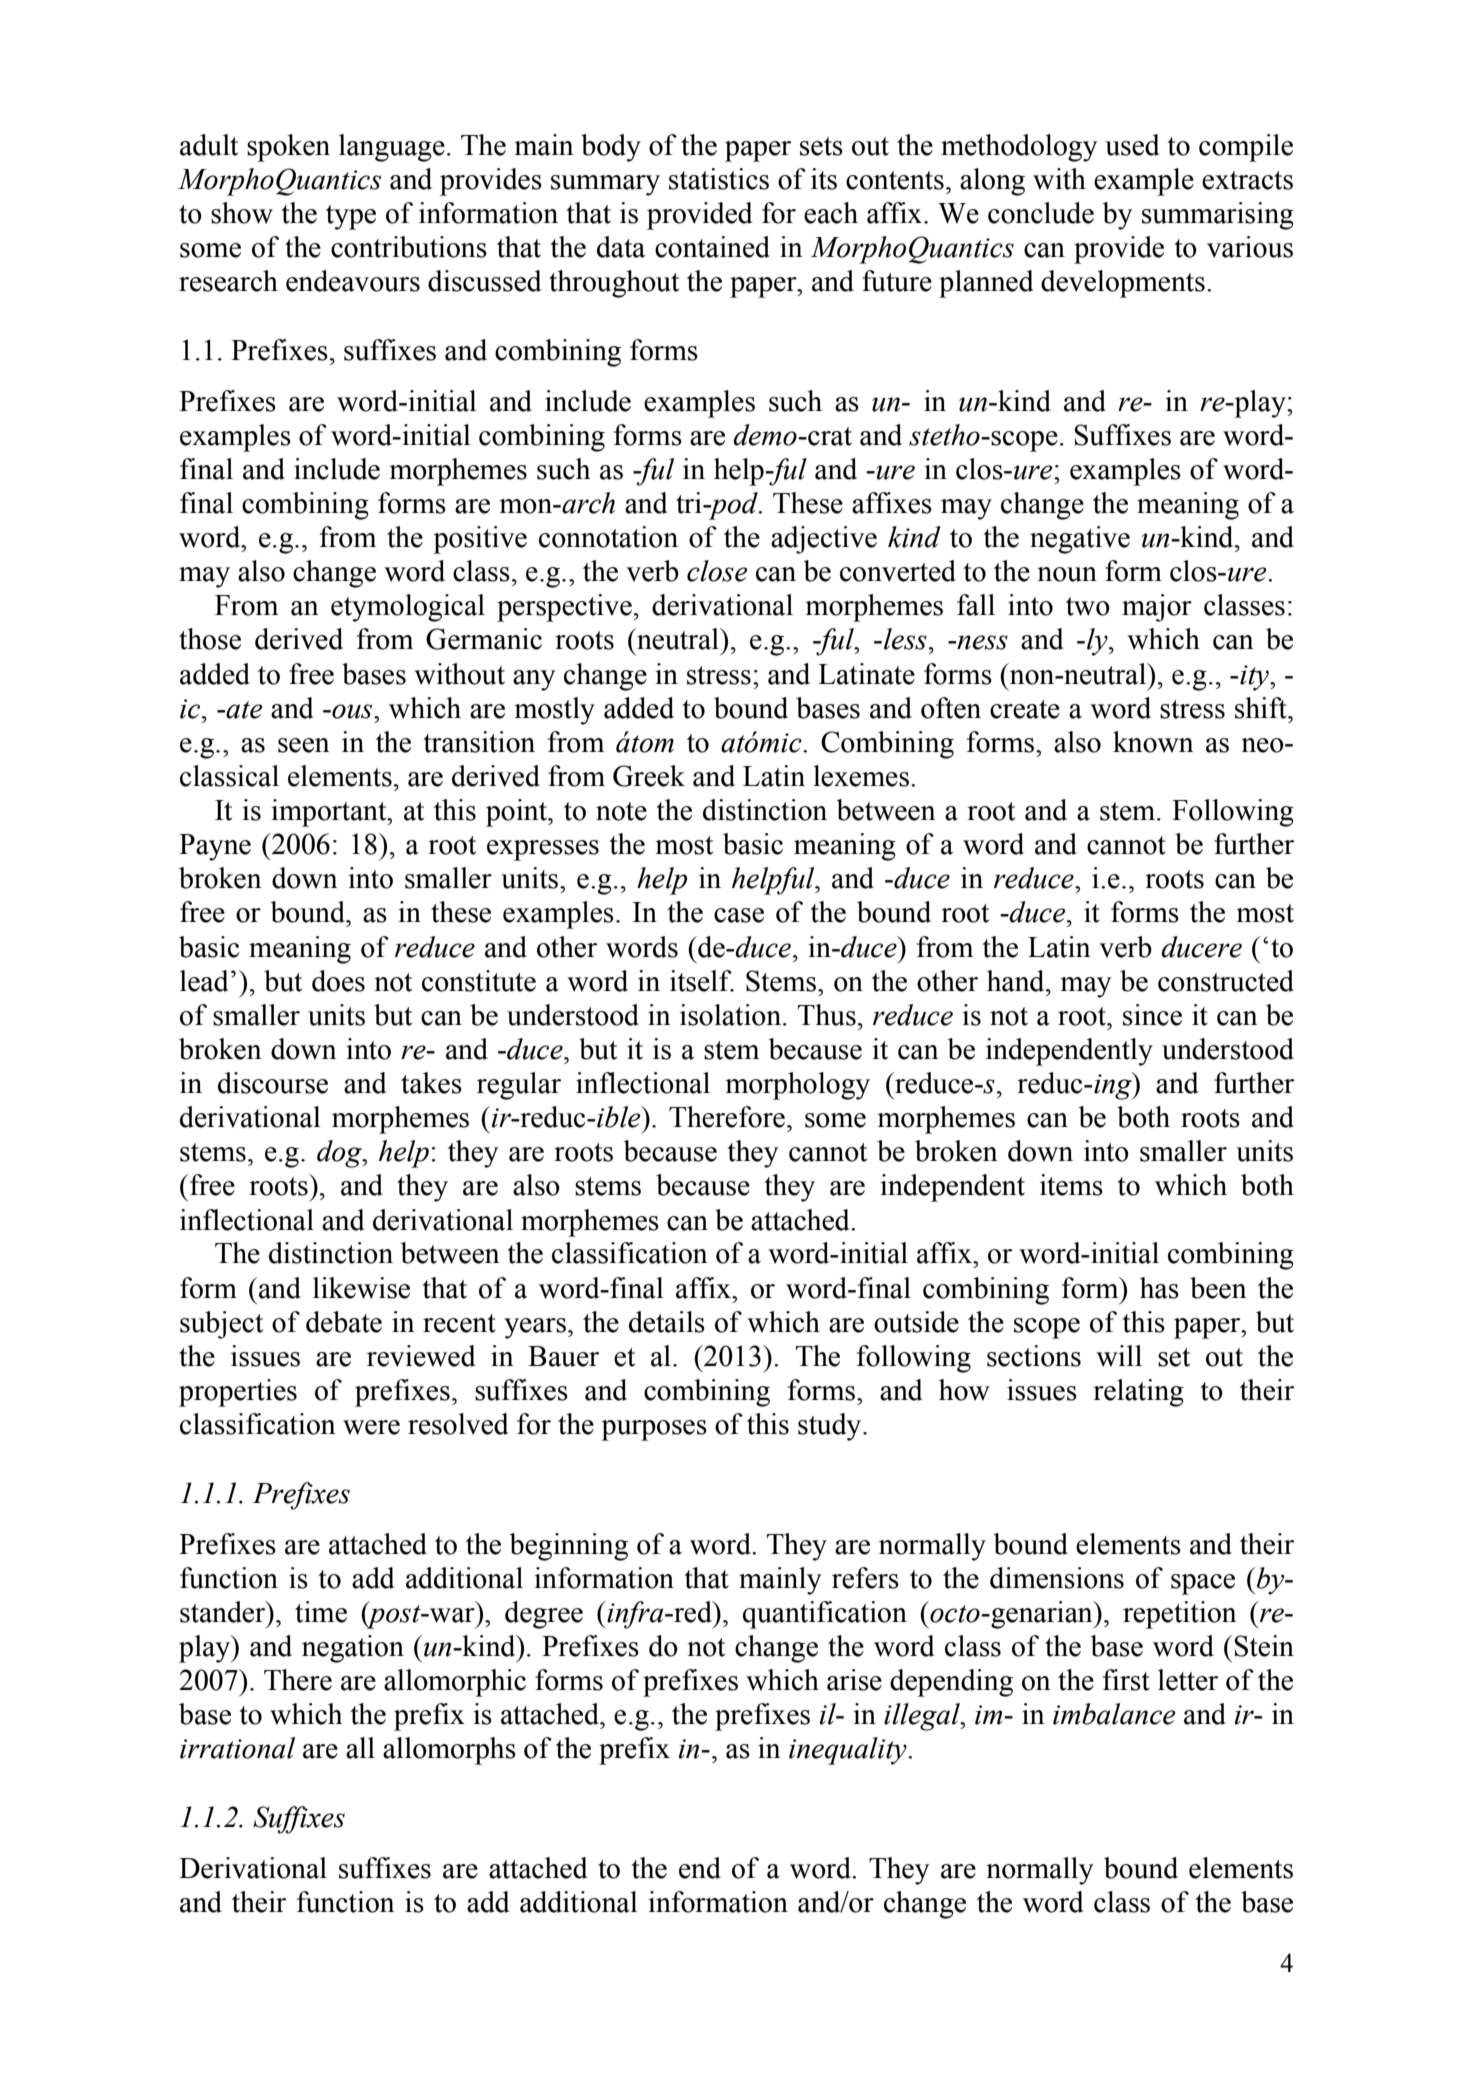 Image resolution: width=1471 pixels, height=2082 pixels. I want to click on used, so click(1132, 145).
